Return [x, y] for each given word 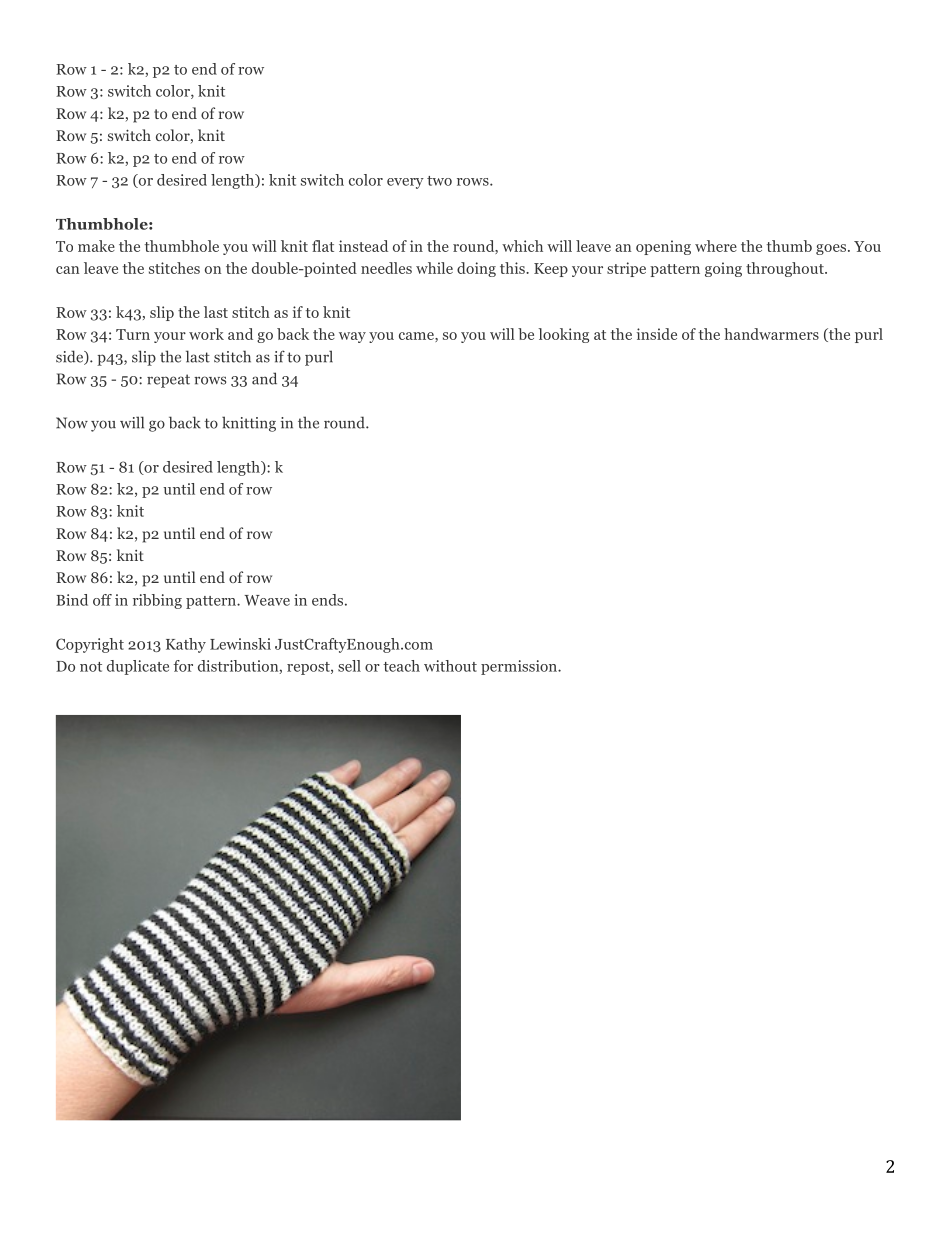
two [439, 181]
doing [476, 269]
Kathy [186, 645]
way [352, 337]
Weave [267, 600]
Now [72, 423]
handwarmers [771, 334]
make [96, 246]
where [716, 246]
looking [563, 335]
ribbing [157, 601]
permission [520, 667]
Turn [133, 334]
